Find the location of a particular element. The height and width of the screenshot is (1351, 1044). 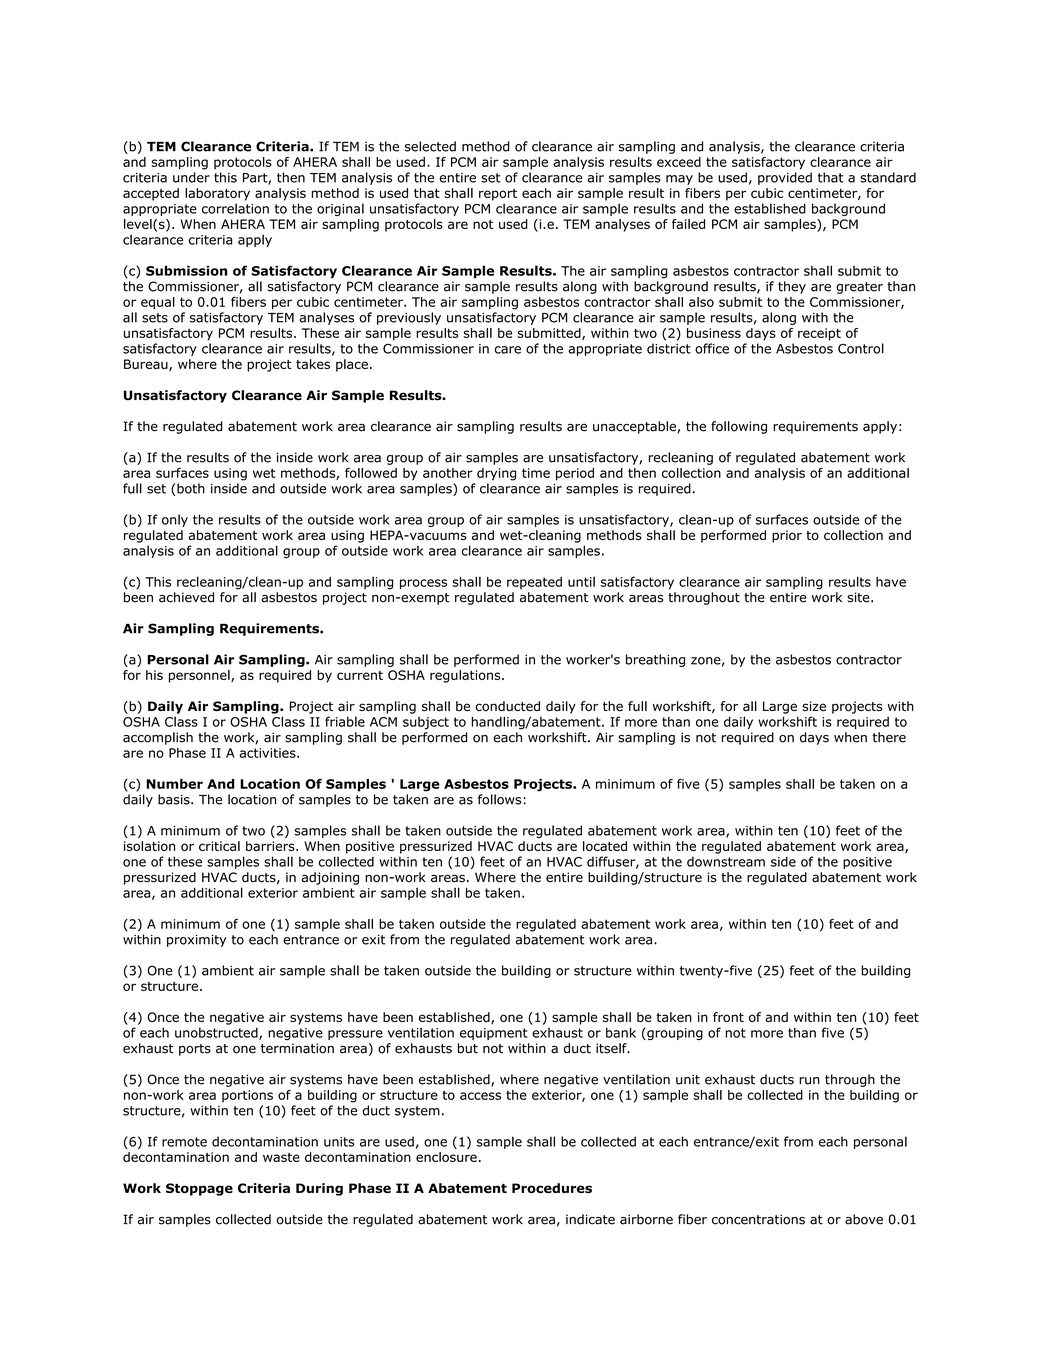

provided is located at coordinates (785, 178).
